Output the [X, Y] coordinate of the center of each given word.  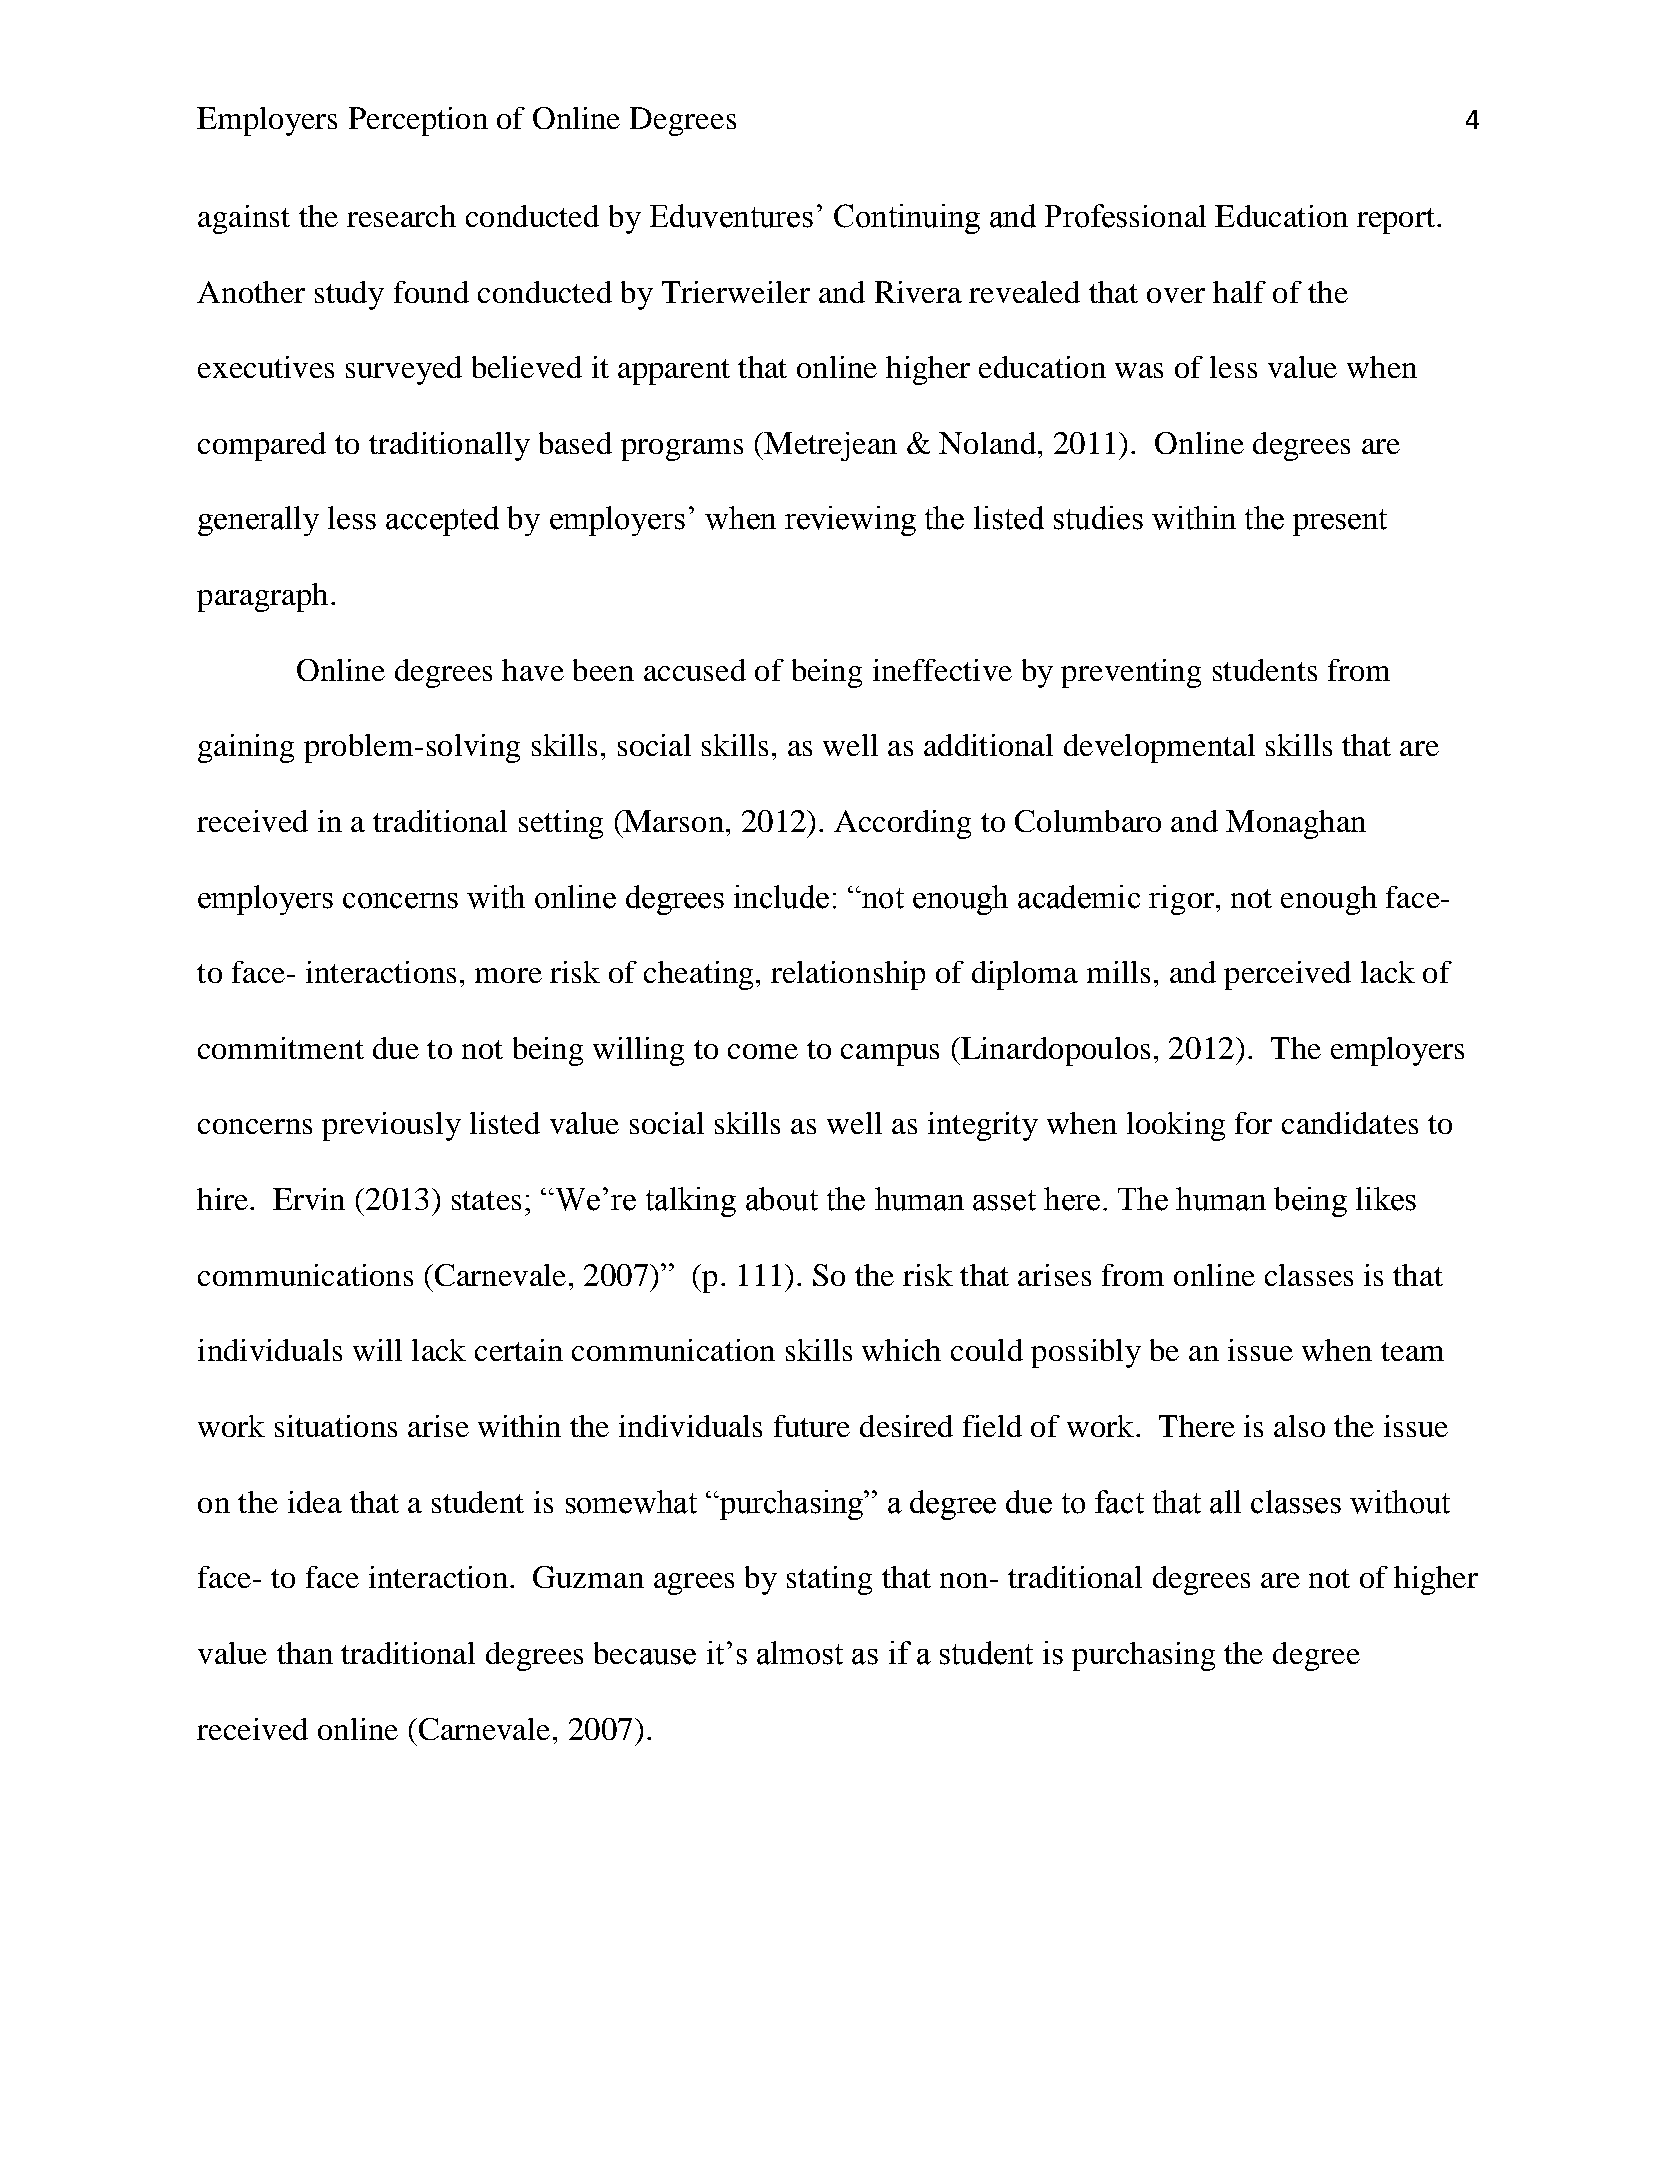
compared [262, 446]
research [401, 216]
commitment [281, 1048]
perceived [1287, 975]
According [902, 824]
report [1397, 221]
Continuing [907, 219]
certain [519, 1350]
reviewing [850, 521]
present [1340, 522]
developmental [1159, 748]
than [305, 1653]
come [763, 1051]
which [901, 1350]
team [1412, 1351]
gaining [246, 748]
